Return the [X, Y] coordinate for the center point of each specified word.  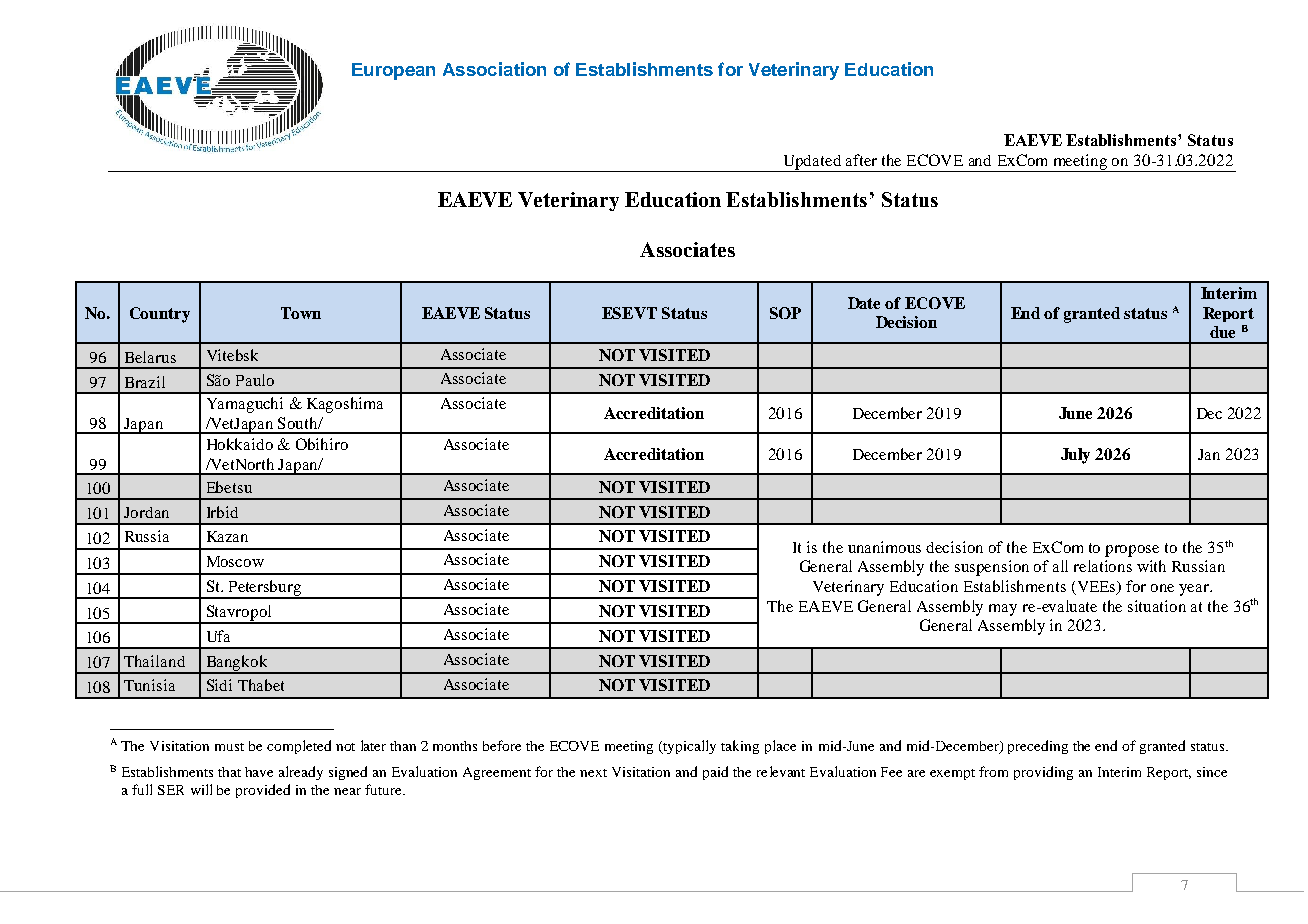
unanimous [884, 547]
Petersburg [265, 589]
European [393, 71]
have [259, 772]
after [861, 160]
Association [494, 69]
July [1075, 456]
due [1222, 332]
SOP [785, 313]
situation [1157, 606]
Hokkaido [240, 444]
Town [301, 313]
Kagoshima [345, 405]
